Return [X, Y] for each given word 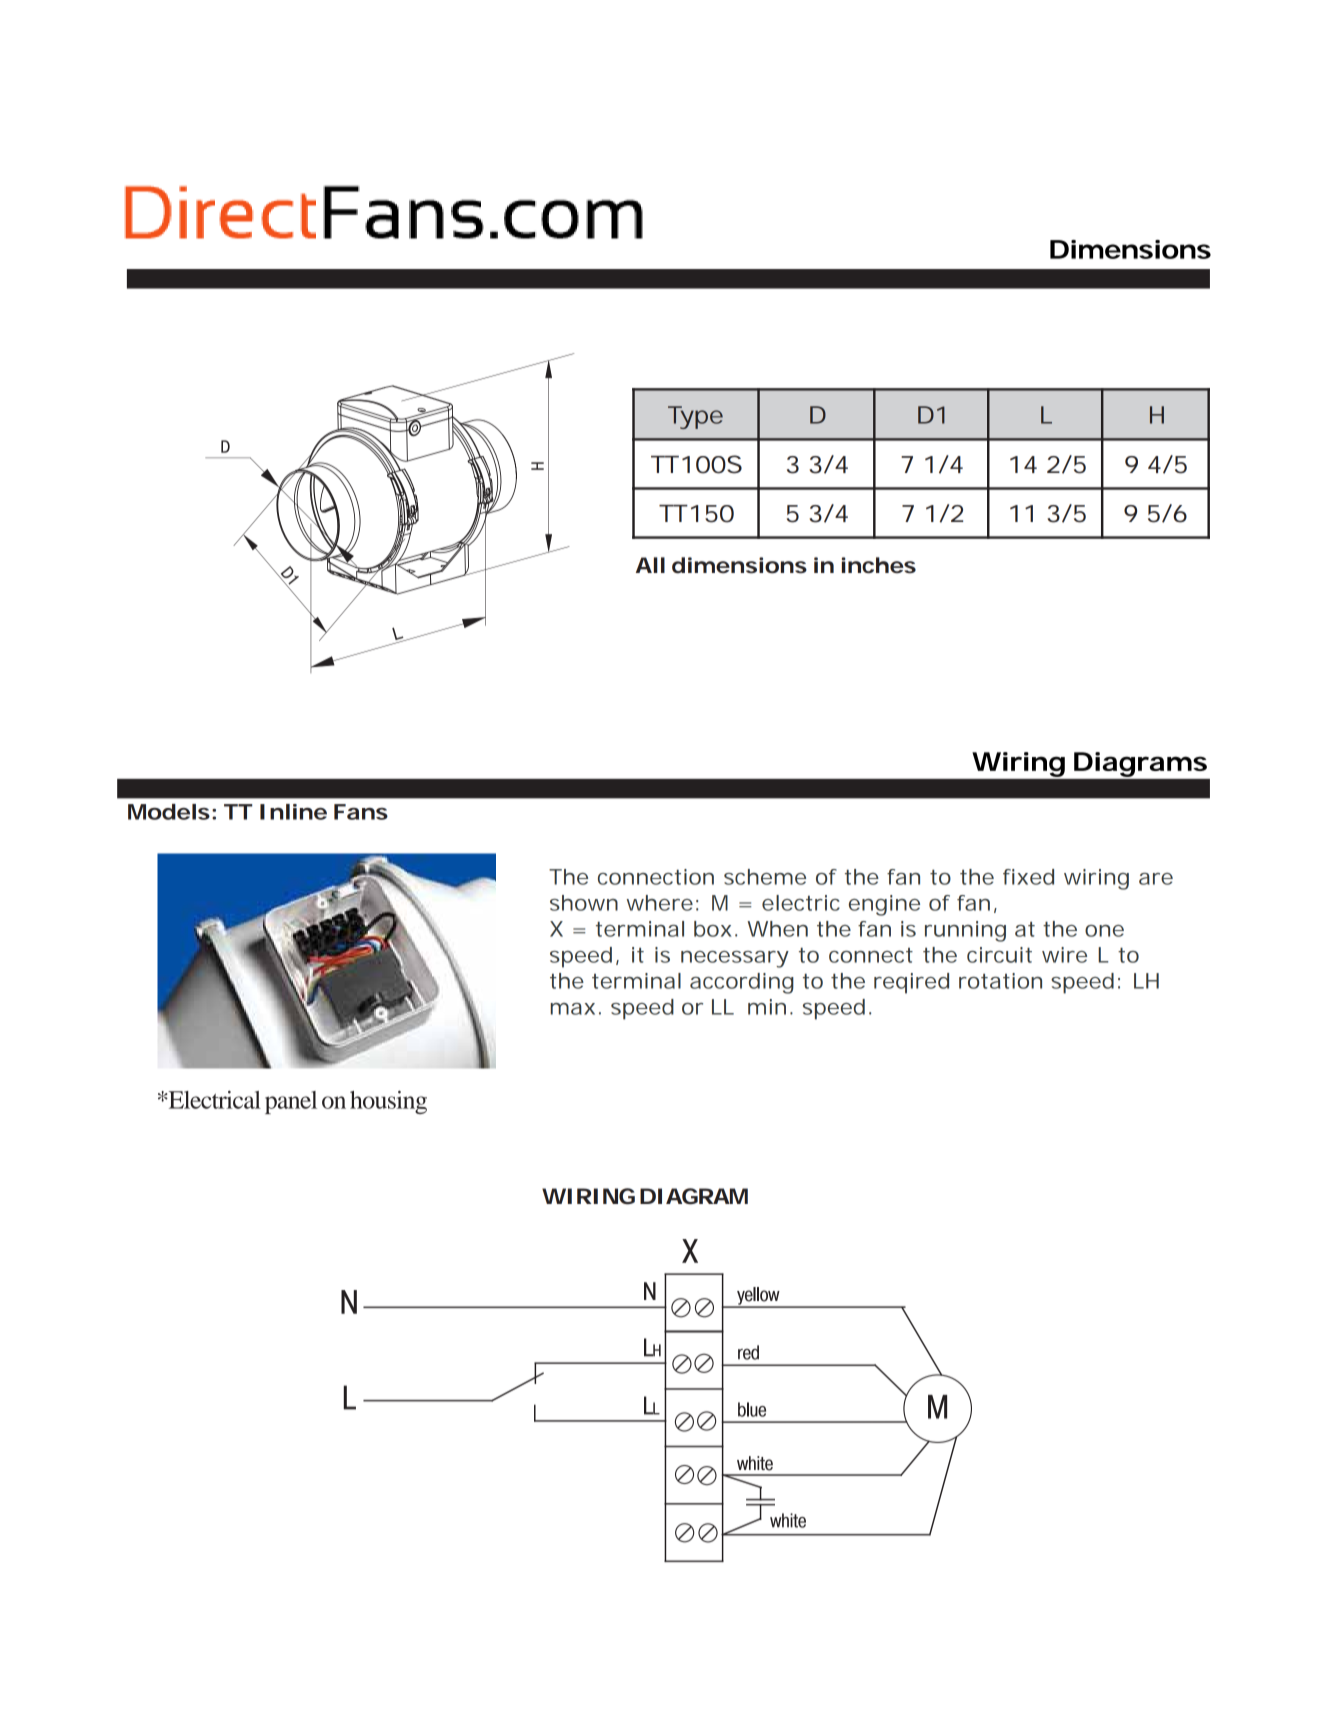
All [650, 565]
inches [879, 565]
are [1156, 879]
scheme [765, 877]
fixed [1028, 877]
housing [388, 1102]
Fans [361, 812]
